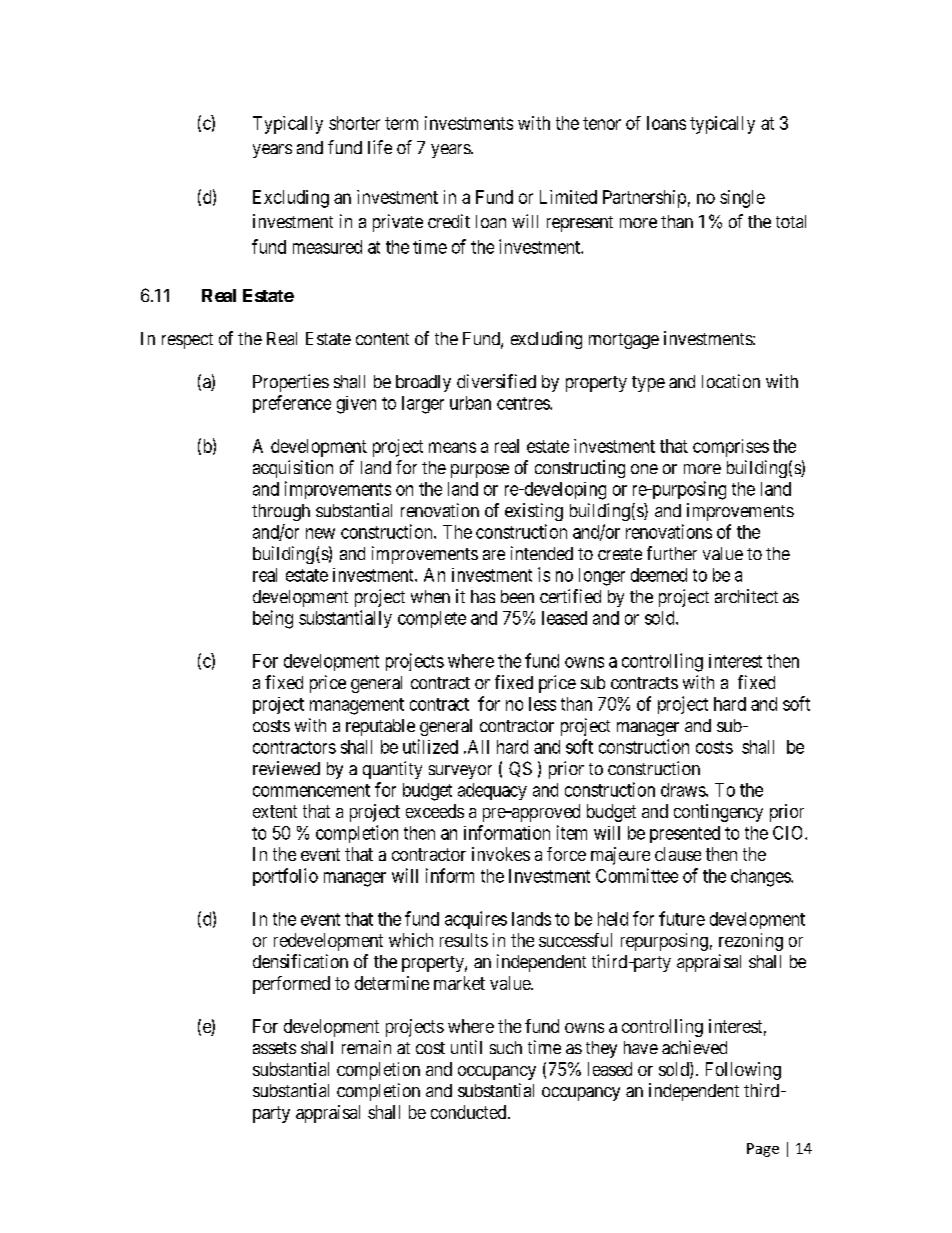 This image has height=1233, width=952. Describe the element at coordinates (274, 1048) in the image. I see `assets` at that location.
